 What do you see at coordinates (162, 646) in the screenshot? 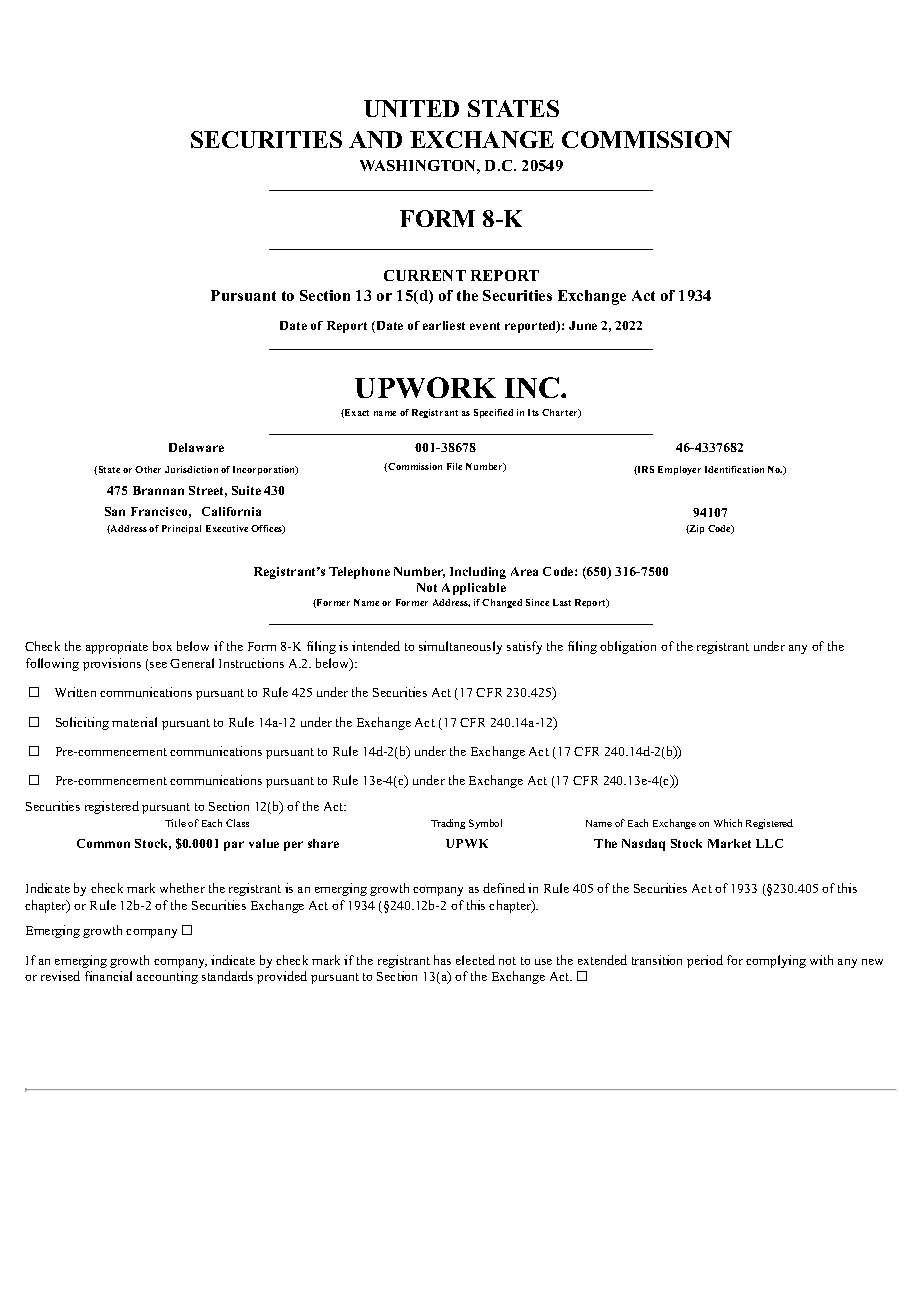
I see `box` at bounding box center [162, 646].
